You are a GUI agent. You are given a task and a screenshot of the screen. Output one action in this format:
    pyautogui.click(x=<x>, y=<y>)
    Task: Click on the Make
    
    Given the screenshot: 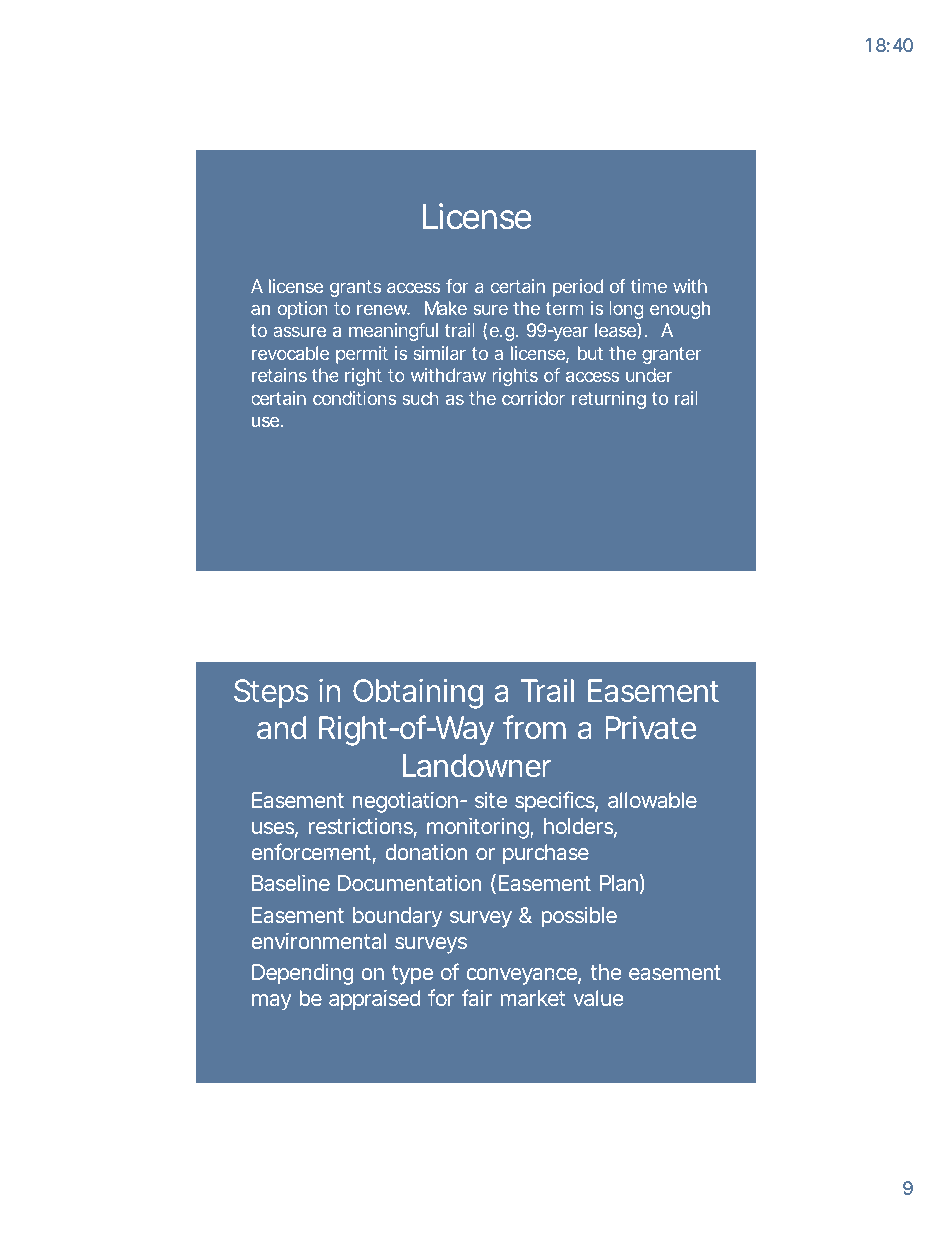 What is the action you would take?
    pyautogui.click(x=446, y=308)
